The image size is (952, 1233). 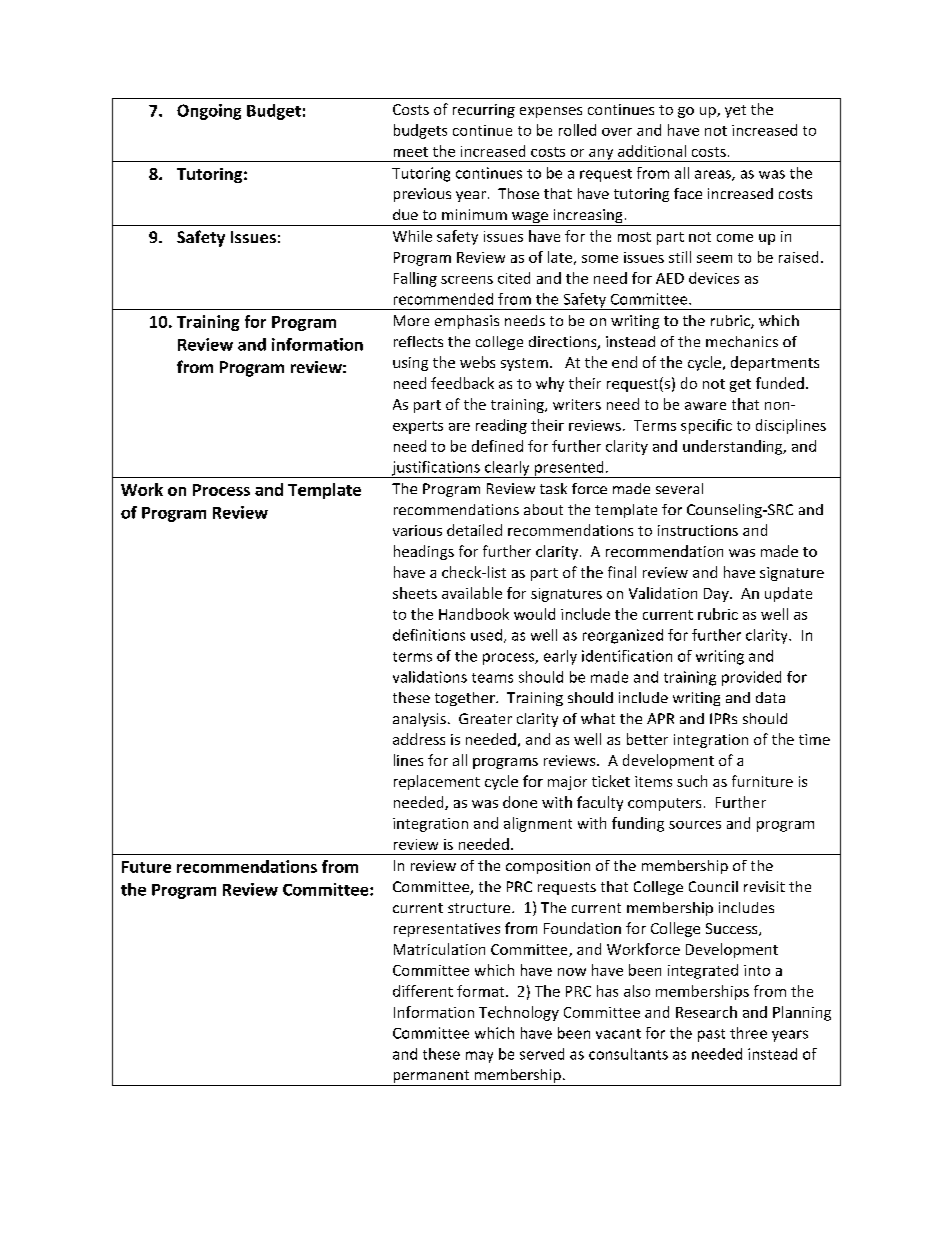 What do you see at coordinates (431, 1078) in the image?
I see `permanent` at bounding box center [431, 1078].
